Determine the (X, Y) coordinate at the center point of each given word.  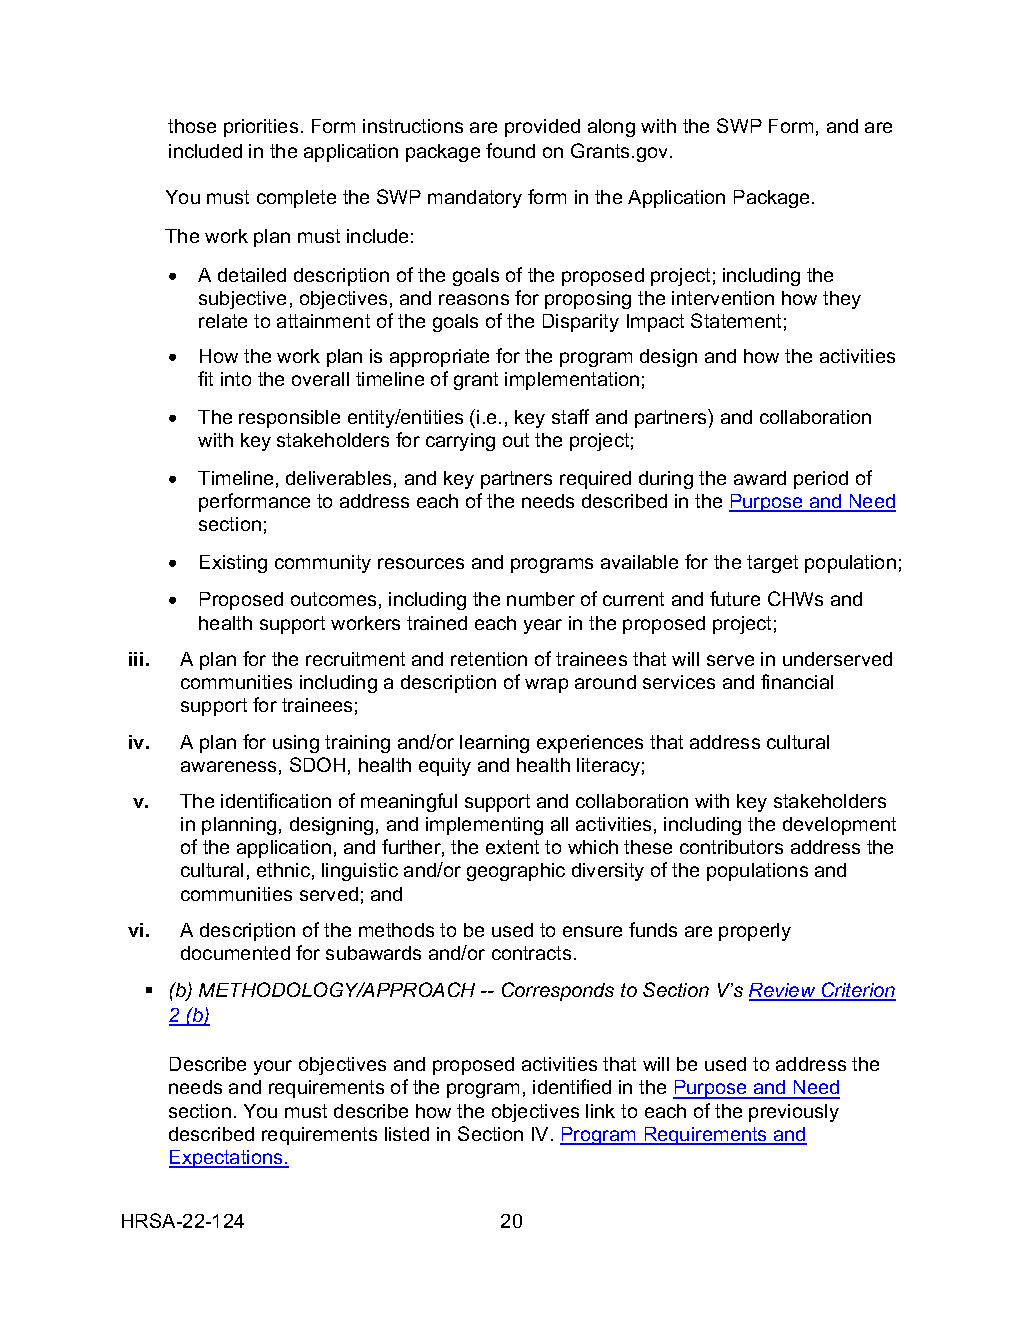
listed (407, 1134)
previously (794, 1113)
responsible (289, 419)
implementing (484, 826)
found (510, 150)
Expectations (227, 1159)
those (192, 126)
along (611, 128)
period (821, 480)
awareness (228, 766)
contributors (731, 847)
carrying (460, 442)
